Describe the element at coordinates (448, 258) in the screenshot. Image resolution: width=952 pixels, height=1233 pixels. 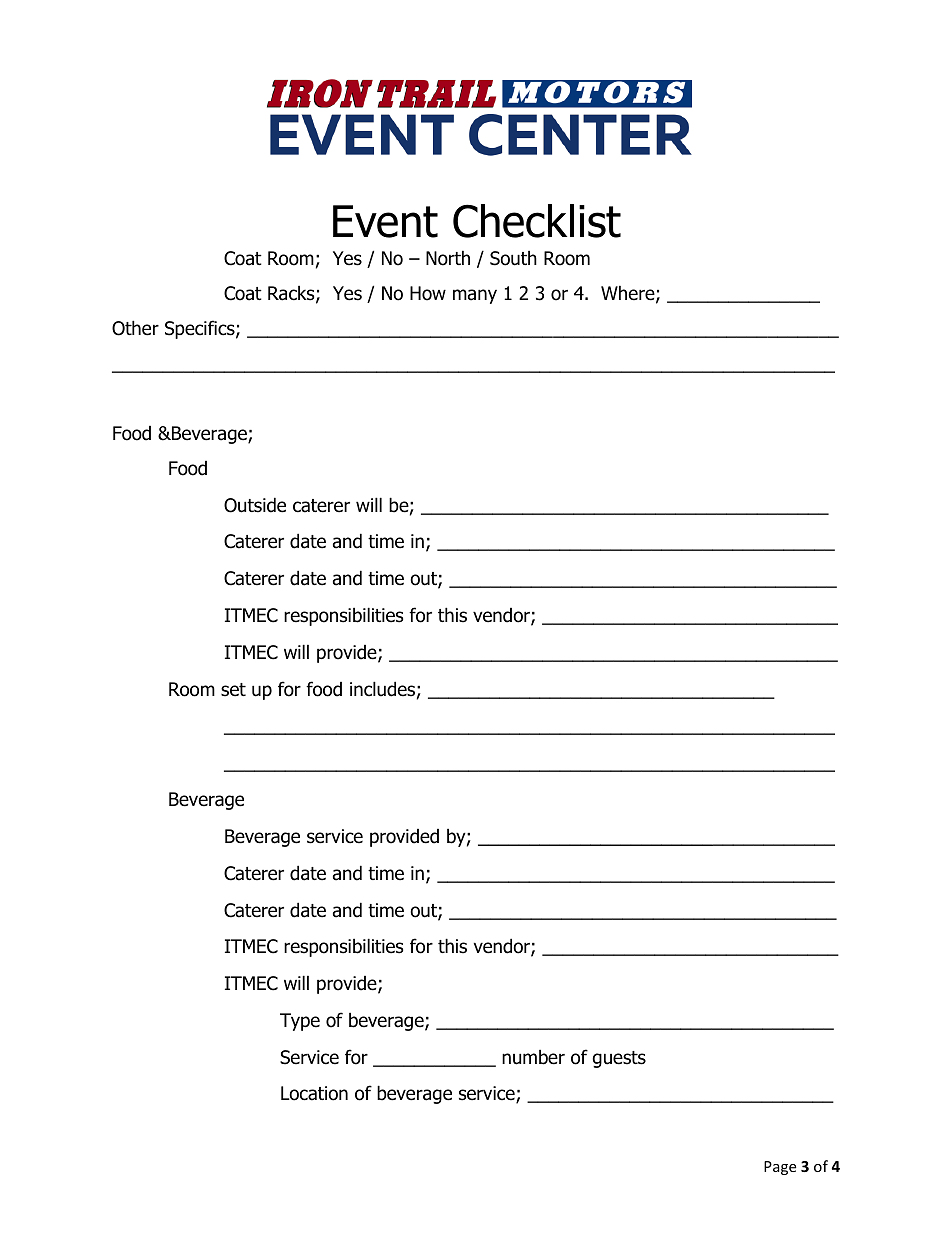
I see `North` at that location.
